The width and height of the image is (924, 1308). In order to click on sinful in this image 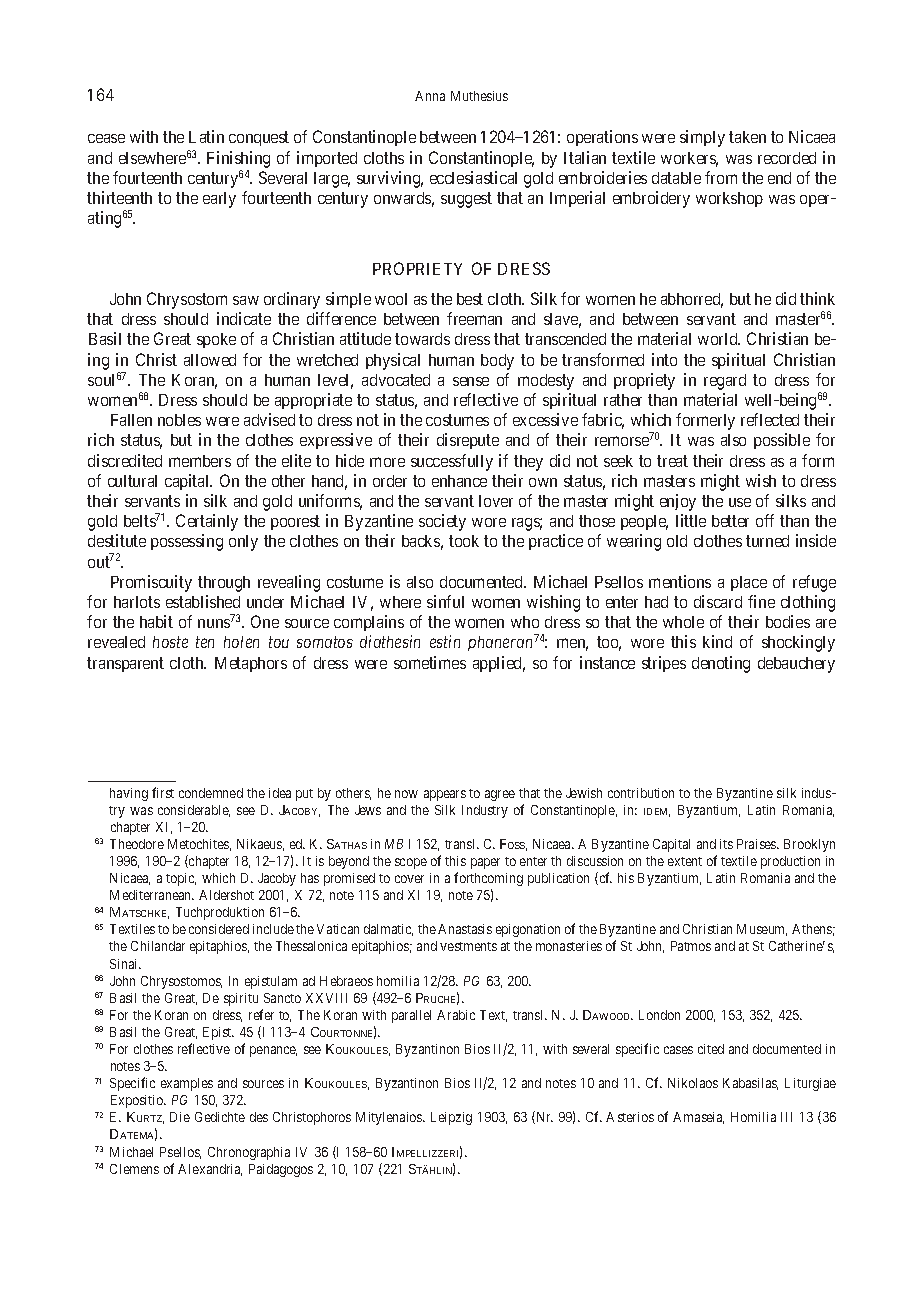, I will do `click(445, 601)`.
